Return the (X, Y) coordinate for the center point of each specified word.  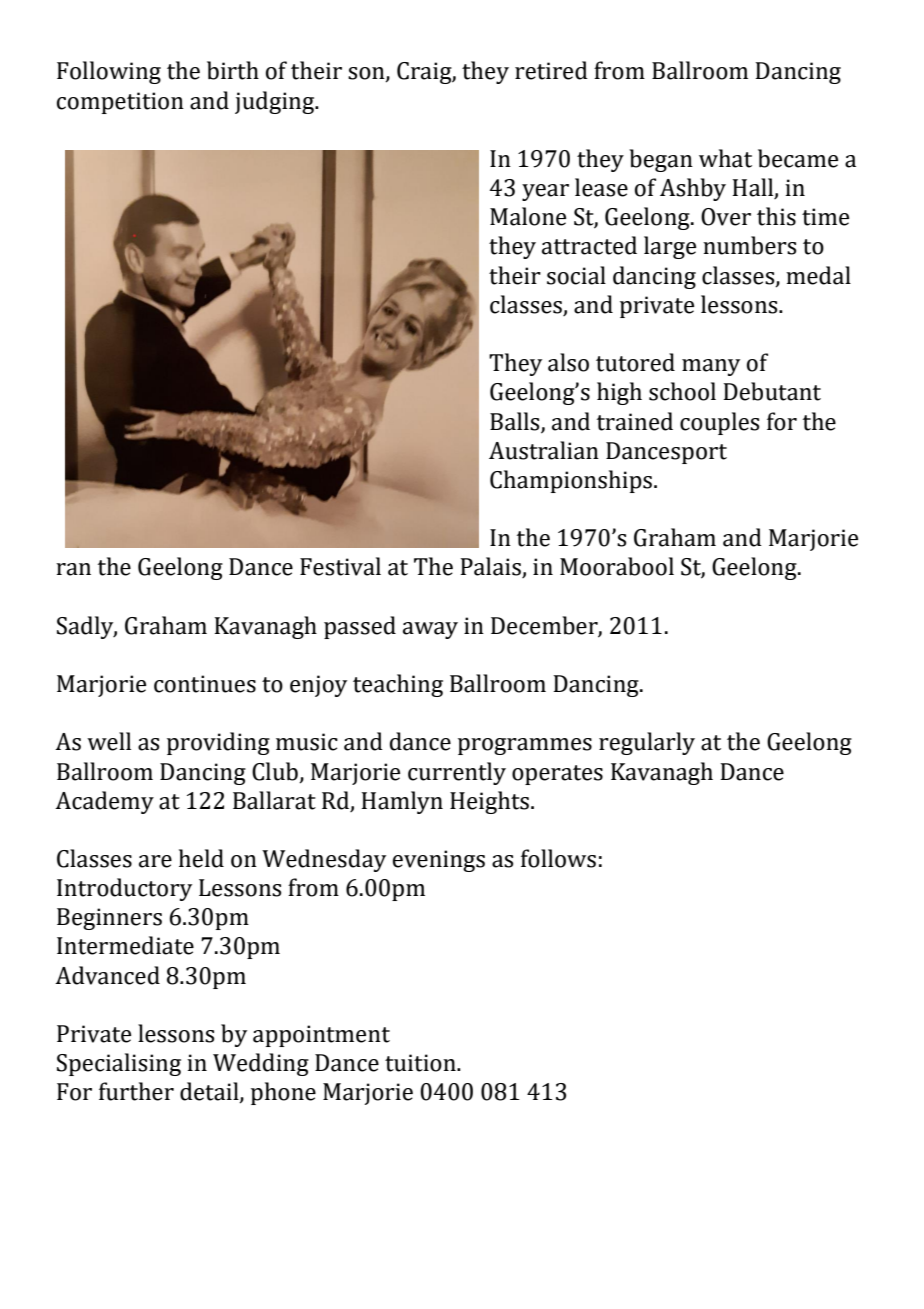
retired (551, 70)
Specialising (119, 1064)
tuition (421, 1063)
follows (558, 858)
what (725, 158)
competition (120, 103)
